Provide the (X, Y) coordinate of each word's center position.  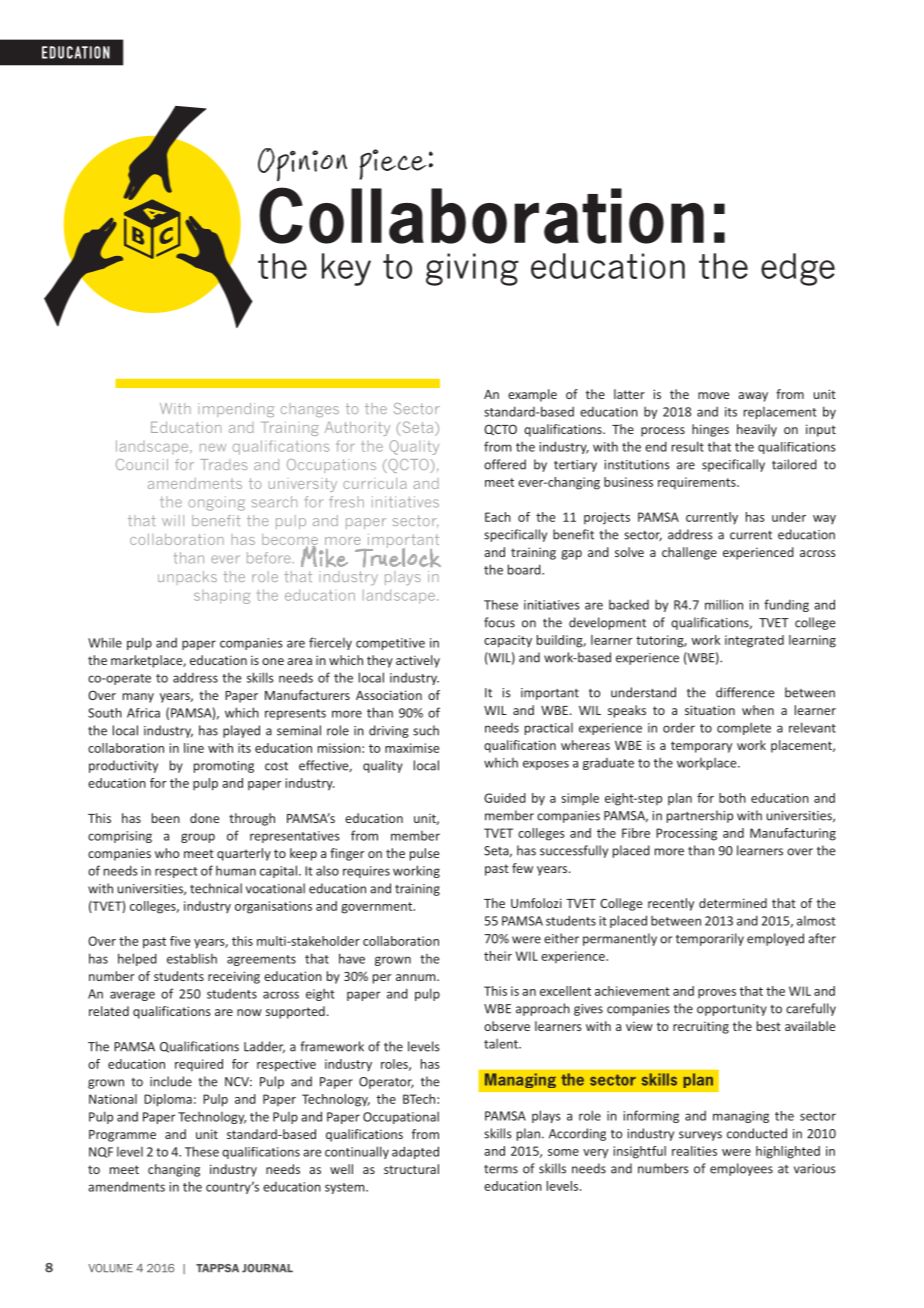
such (426, 730)
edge (798, 269)
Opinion (302, 164)
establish (192, 958)
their (498, 956)
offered (505, 464)
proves (717, 993)
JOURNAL (267, 1268)
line (194, 748)
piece (394, 164)
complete (744, 729)
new (213, 448)
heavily (757, 430)
